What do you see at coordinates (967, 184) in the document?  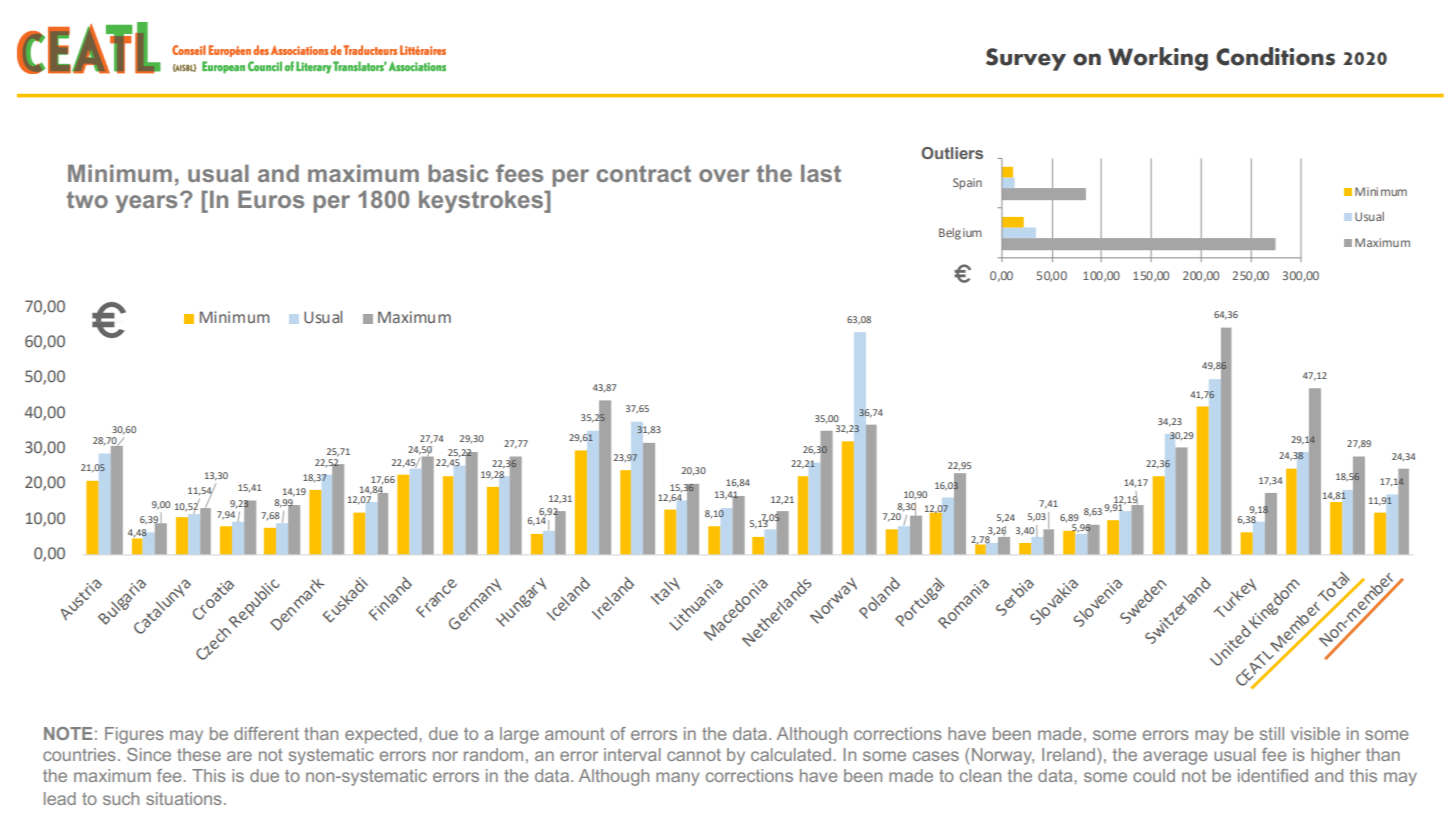 I see `Spain` at bounding box center [967, 184].
